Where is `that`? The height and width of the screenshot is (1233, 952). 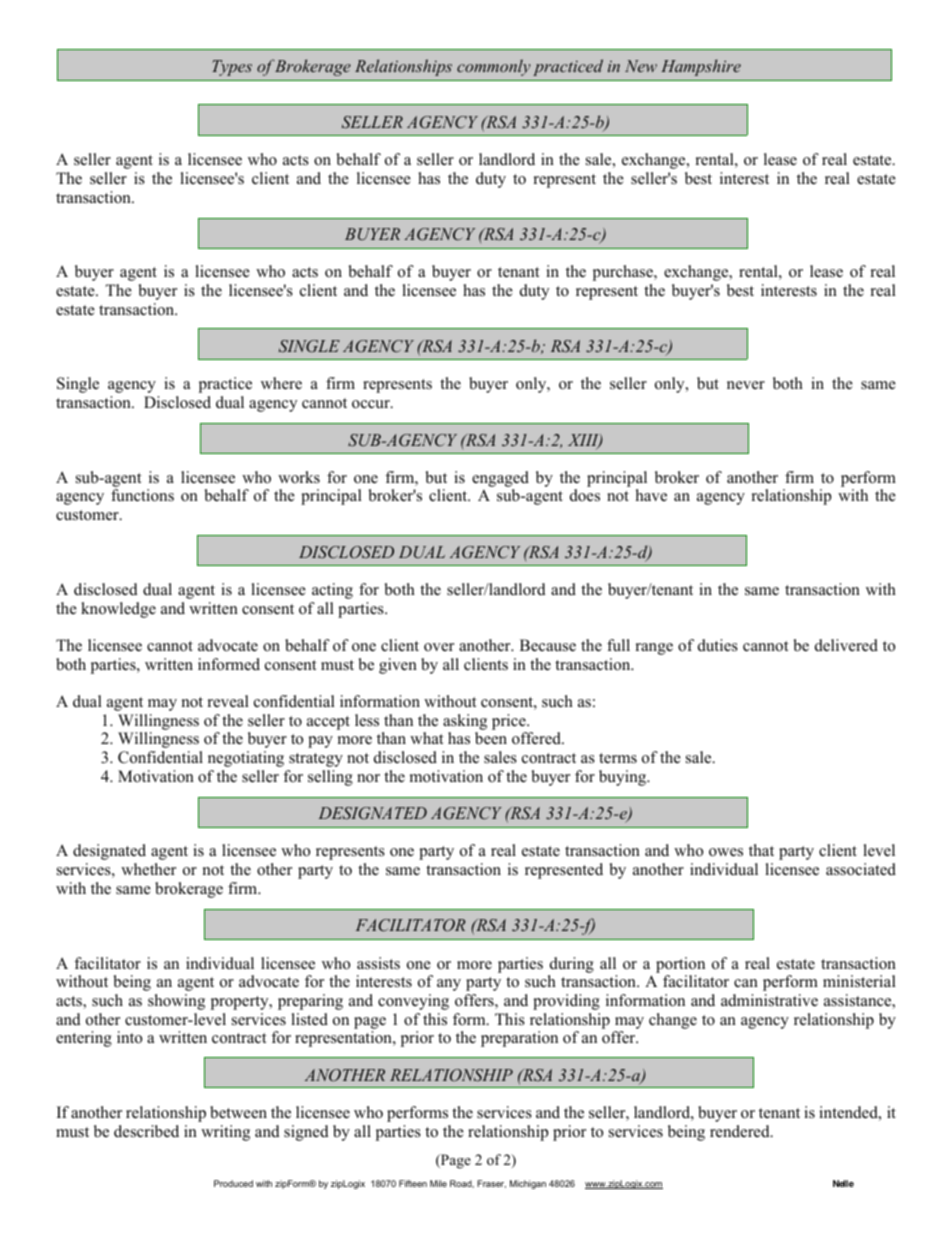 that is located at coordinates (761, 850).
